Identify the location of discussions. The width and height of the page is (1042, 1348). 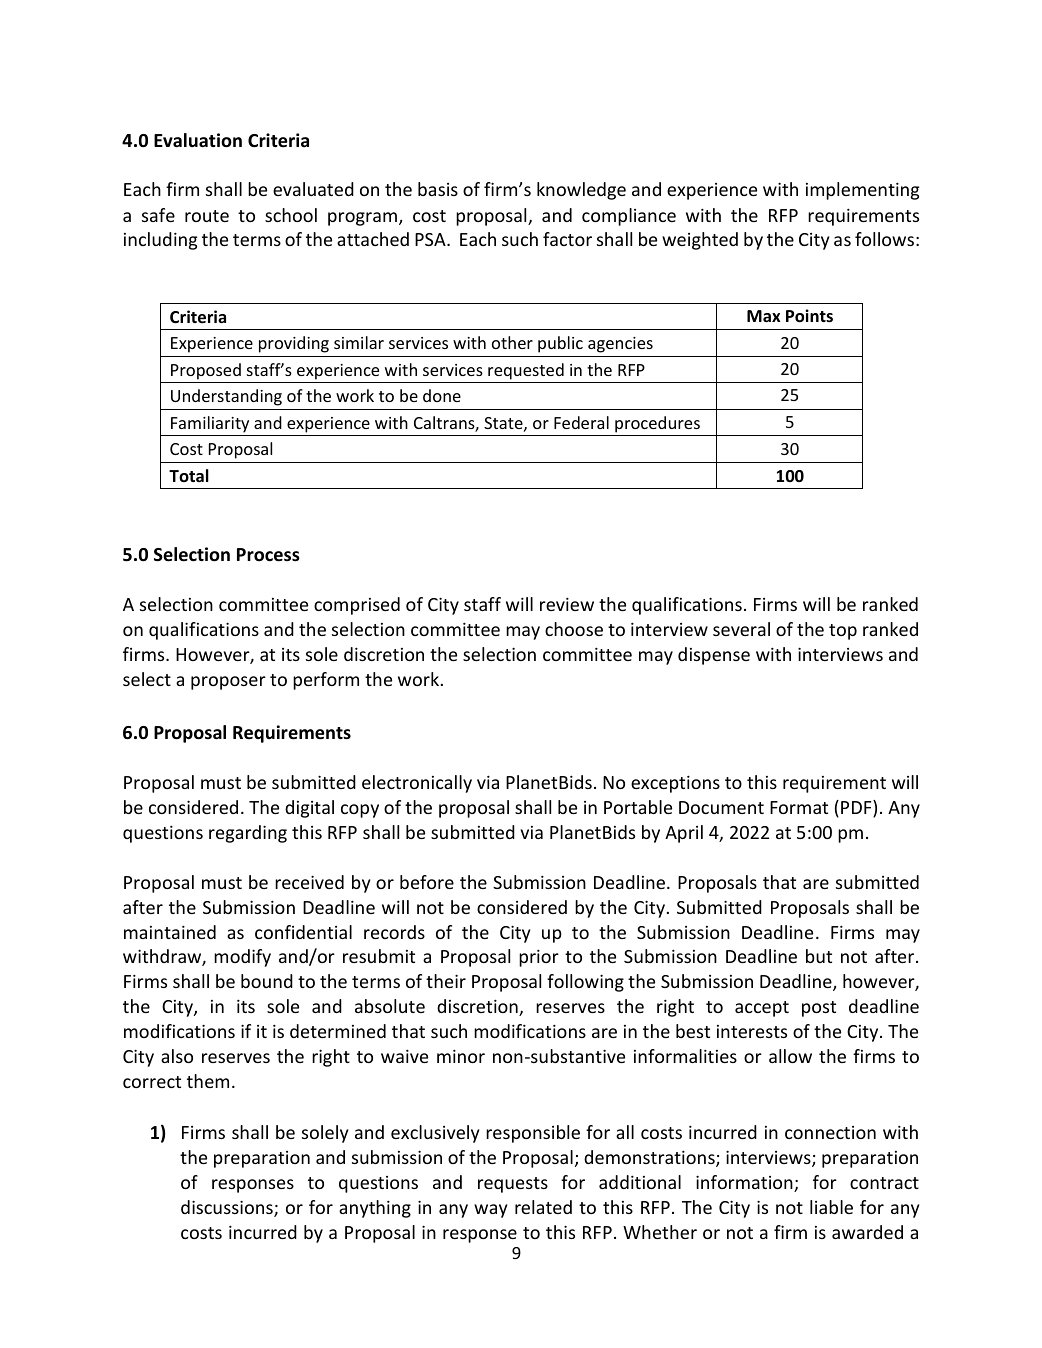
(228, 1208).
